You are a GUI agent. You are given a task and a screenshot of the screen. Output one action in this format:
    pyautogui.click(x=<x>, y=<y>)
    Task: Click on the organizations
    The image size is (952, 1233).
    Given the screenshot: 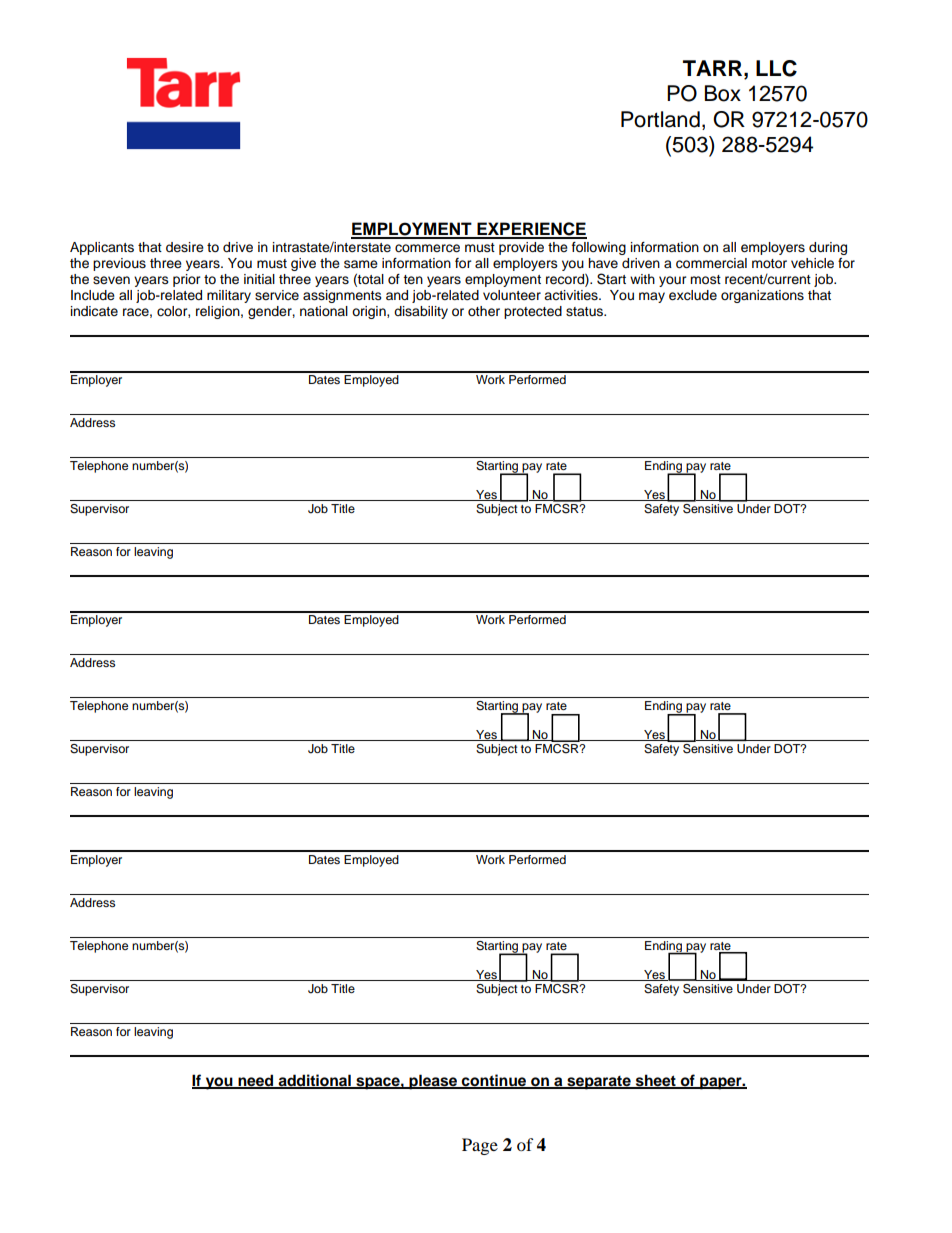 What is the action you would take?
    pyautogui.click(x=762, y=296)
